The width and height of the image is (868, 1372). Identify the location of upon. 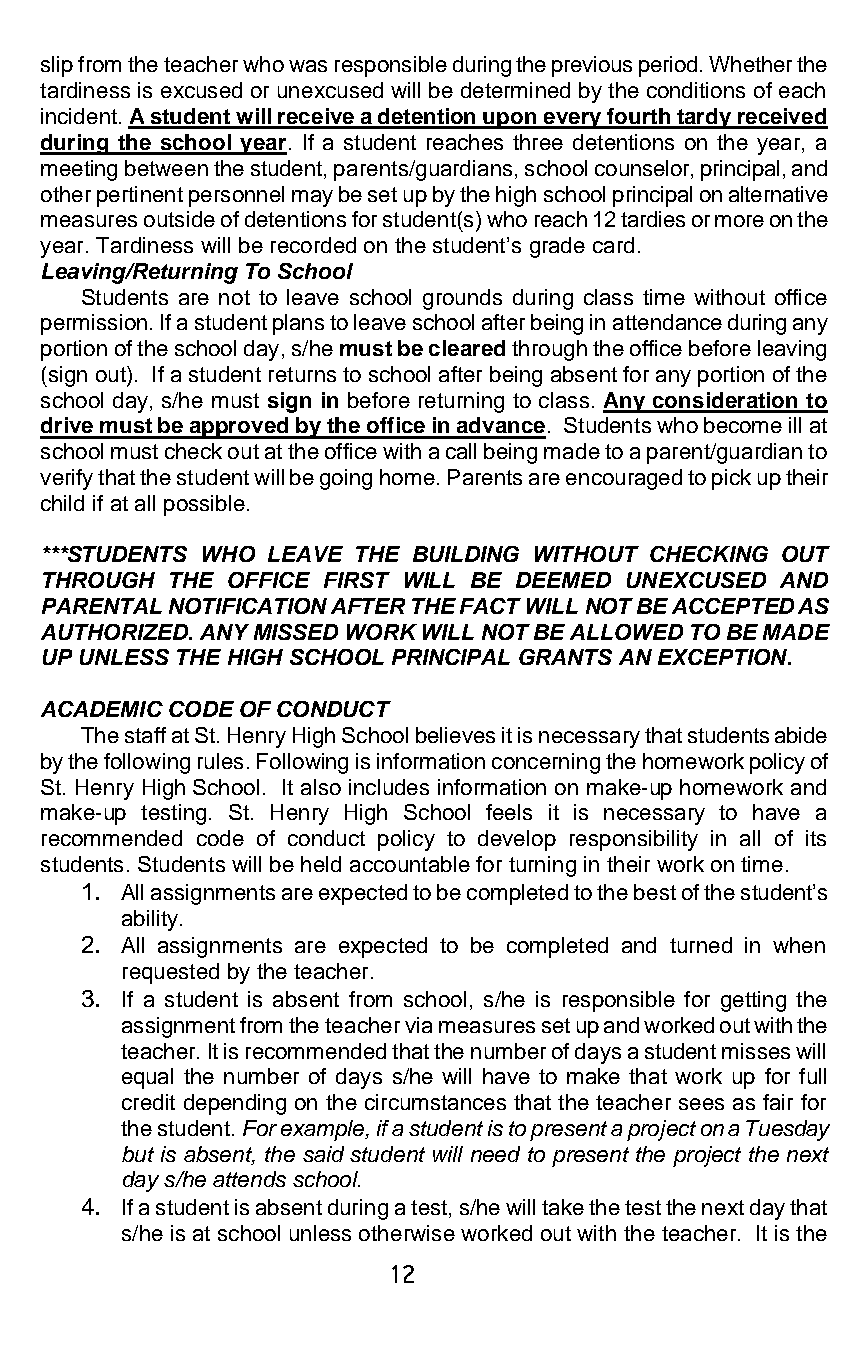
(510, 120).
